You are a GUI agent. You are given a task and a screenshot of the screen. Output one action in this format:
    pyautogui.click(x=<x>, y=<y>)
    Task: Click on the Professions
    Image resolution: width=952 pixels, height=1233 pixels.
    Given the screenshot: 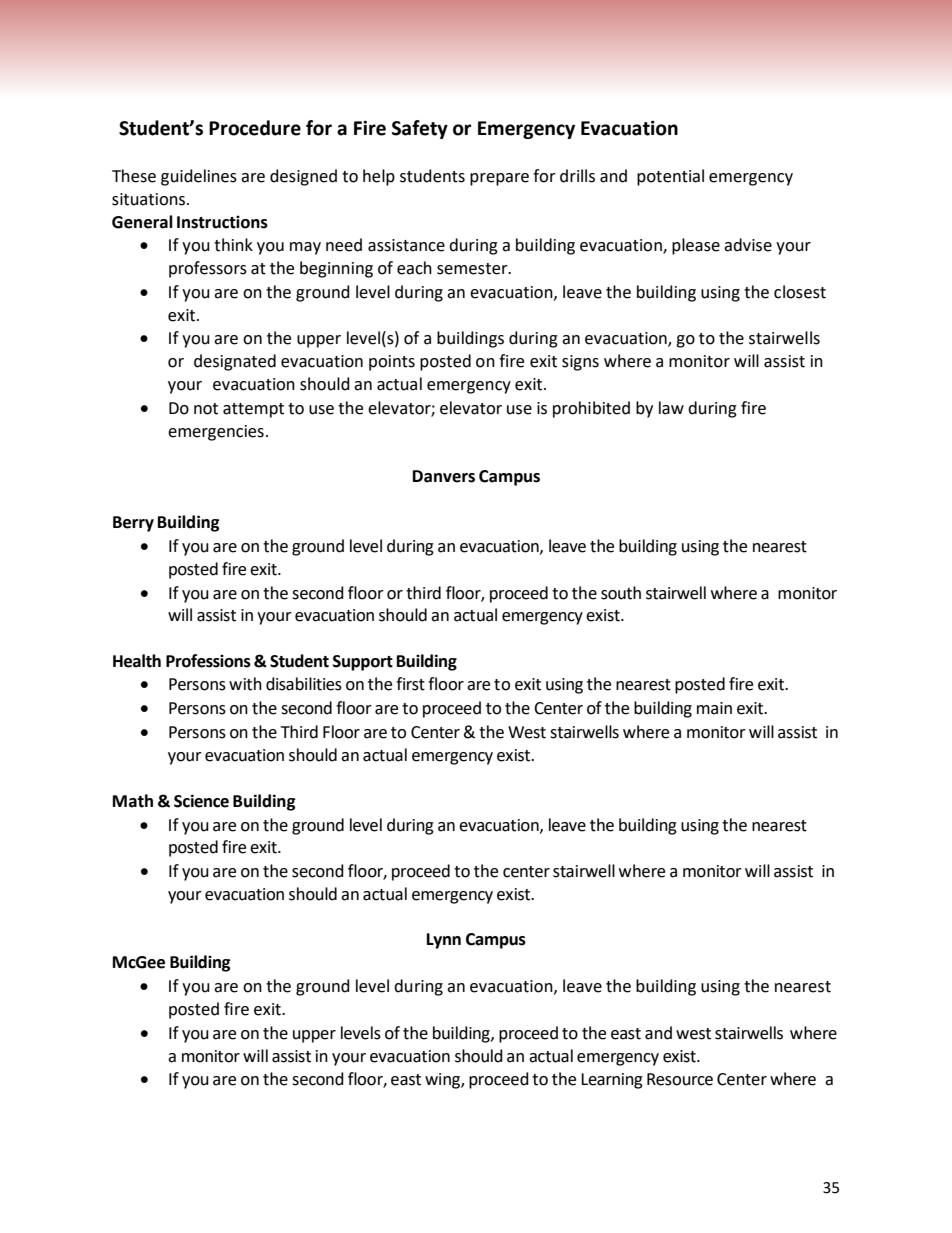 What is the action you would take?
    pyautogui.click(x=208, y=661)
